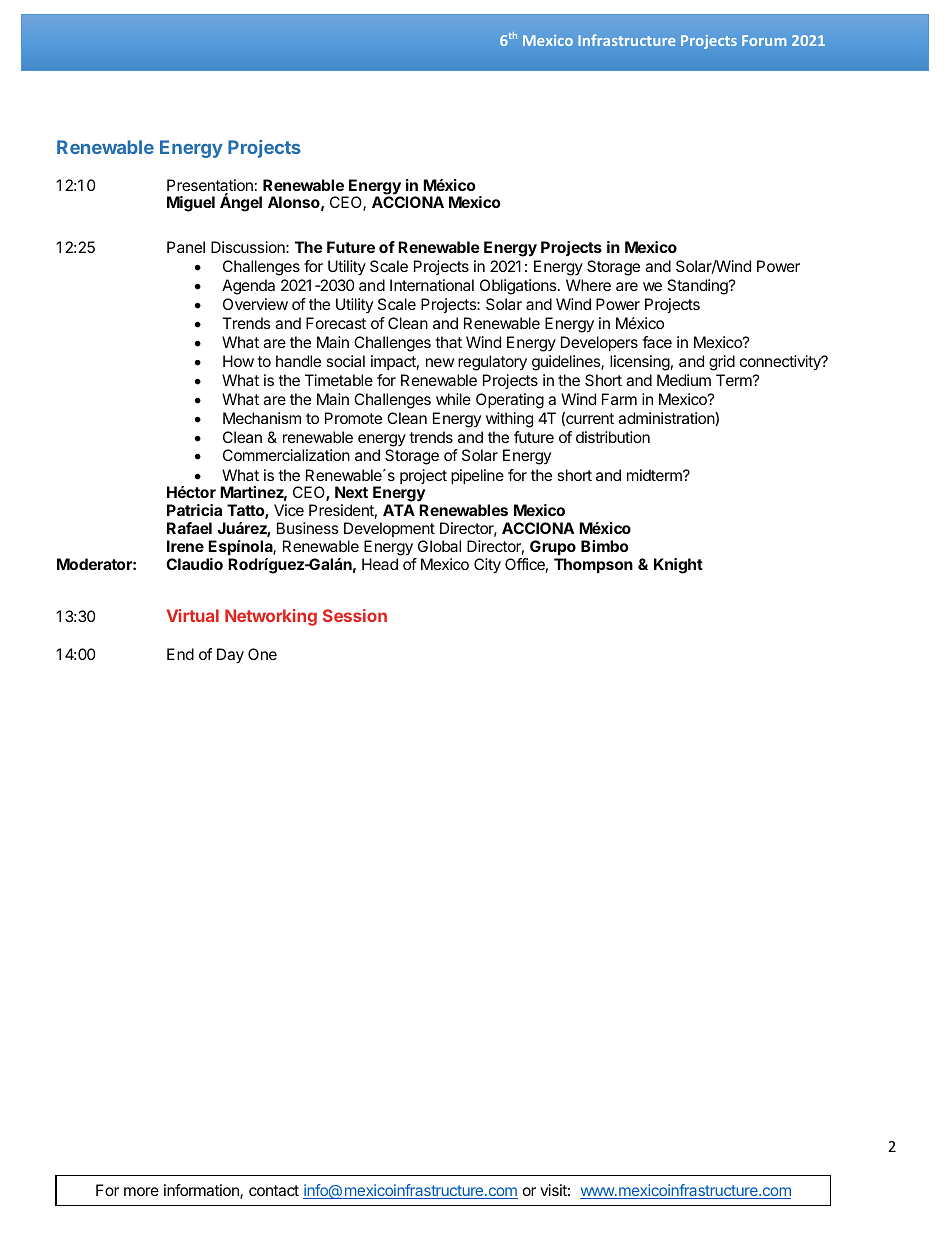 The image size is (952, 1233). What do you see at coordinates (678, 566) in the screenshot?
I see `Knight` at bounding box center [678, 566].
